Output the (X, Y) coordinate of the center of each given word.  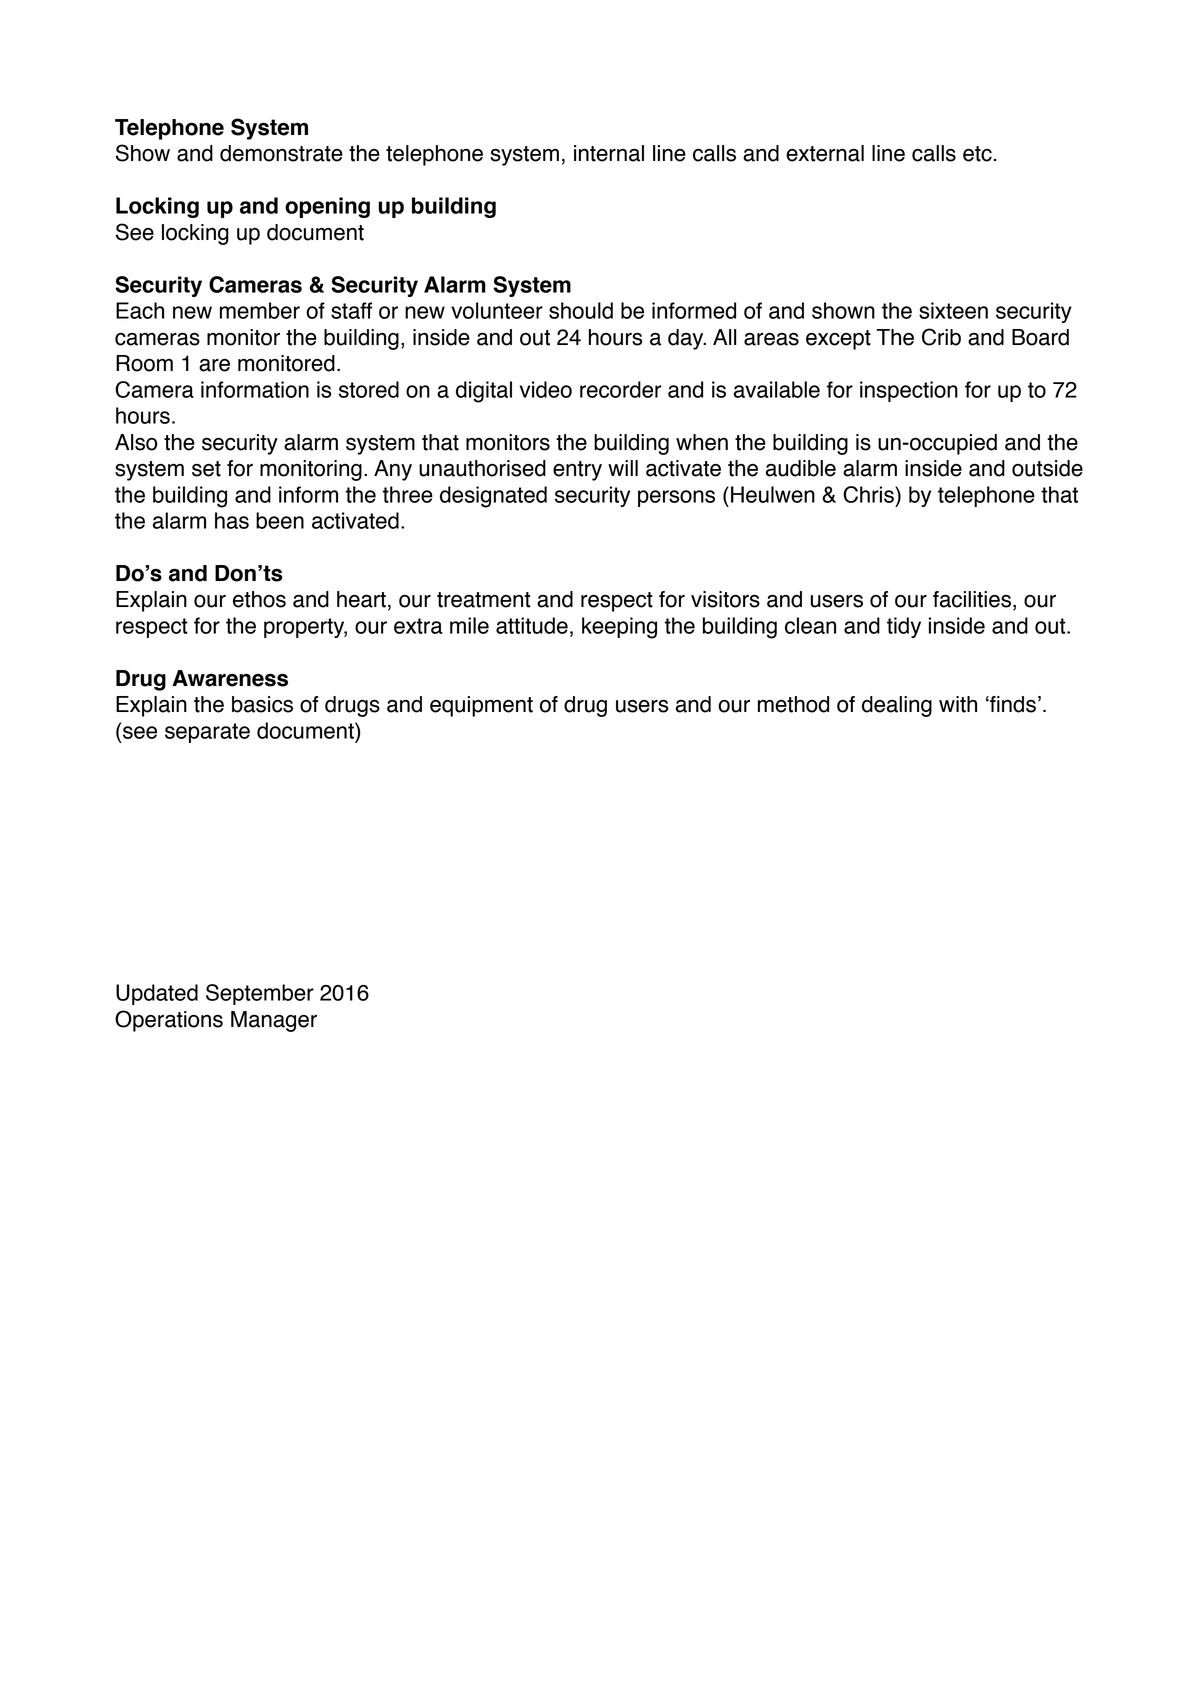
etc (977, 154)
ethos (259, 599)
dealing (897, 706)
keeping (619, 628)
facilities (973, 600)
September (260, 994)
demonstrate (281, 153)
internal (609, 153)
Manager (274, 1021)
